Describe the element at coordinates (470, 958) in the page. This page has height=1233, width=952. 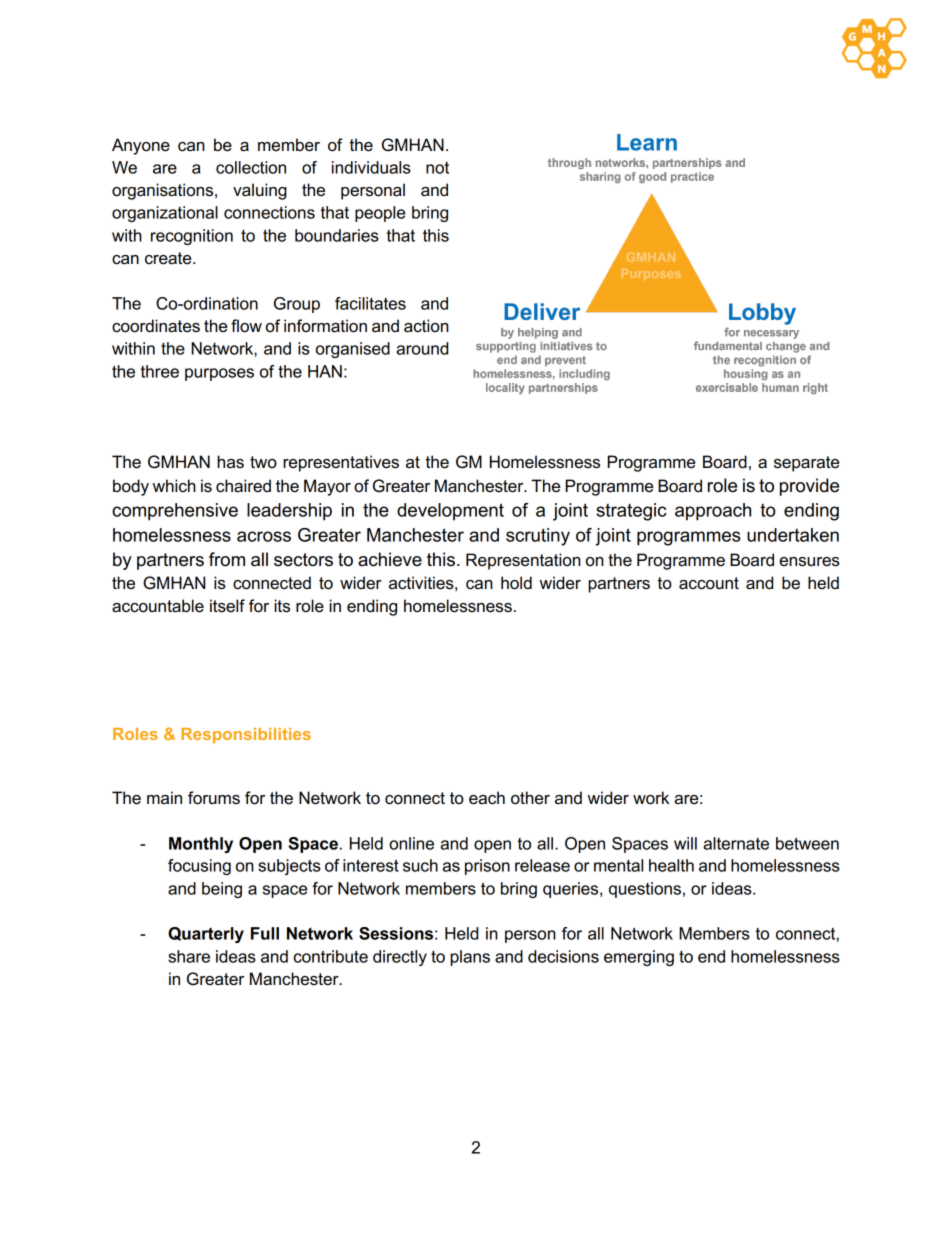
I see `plans` at that location.
